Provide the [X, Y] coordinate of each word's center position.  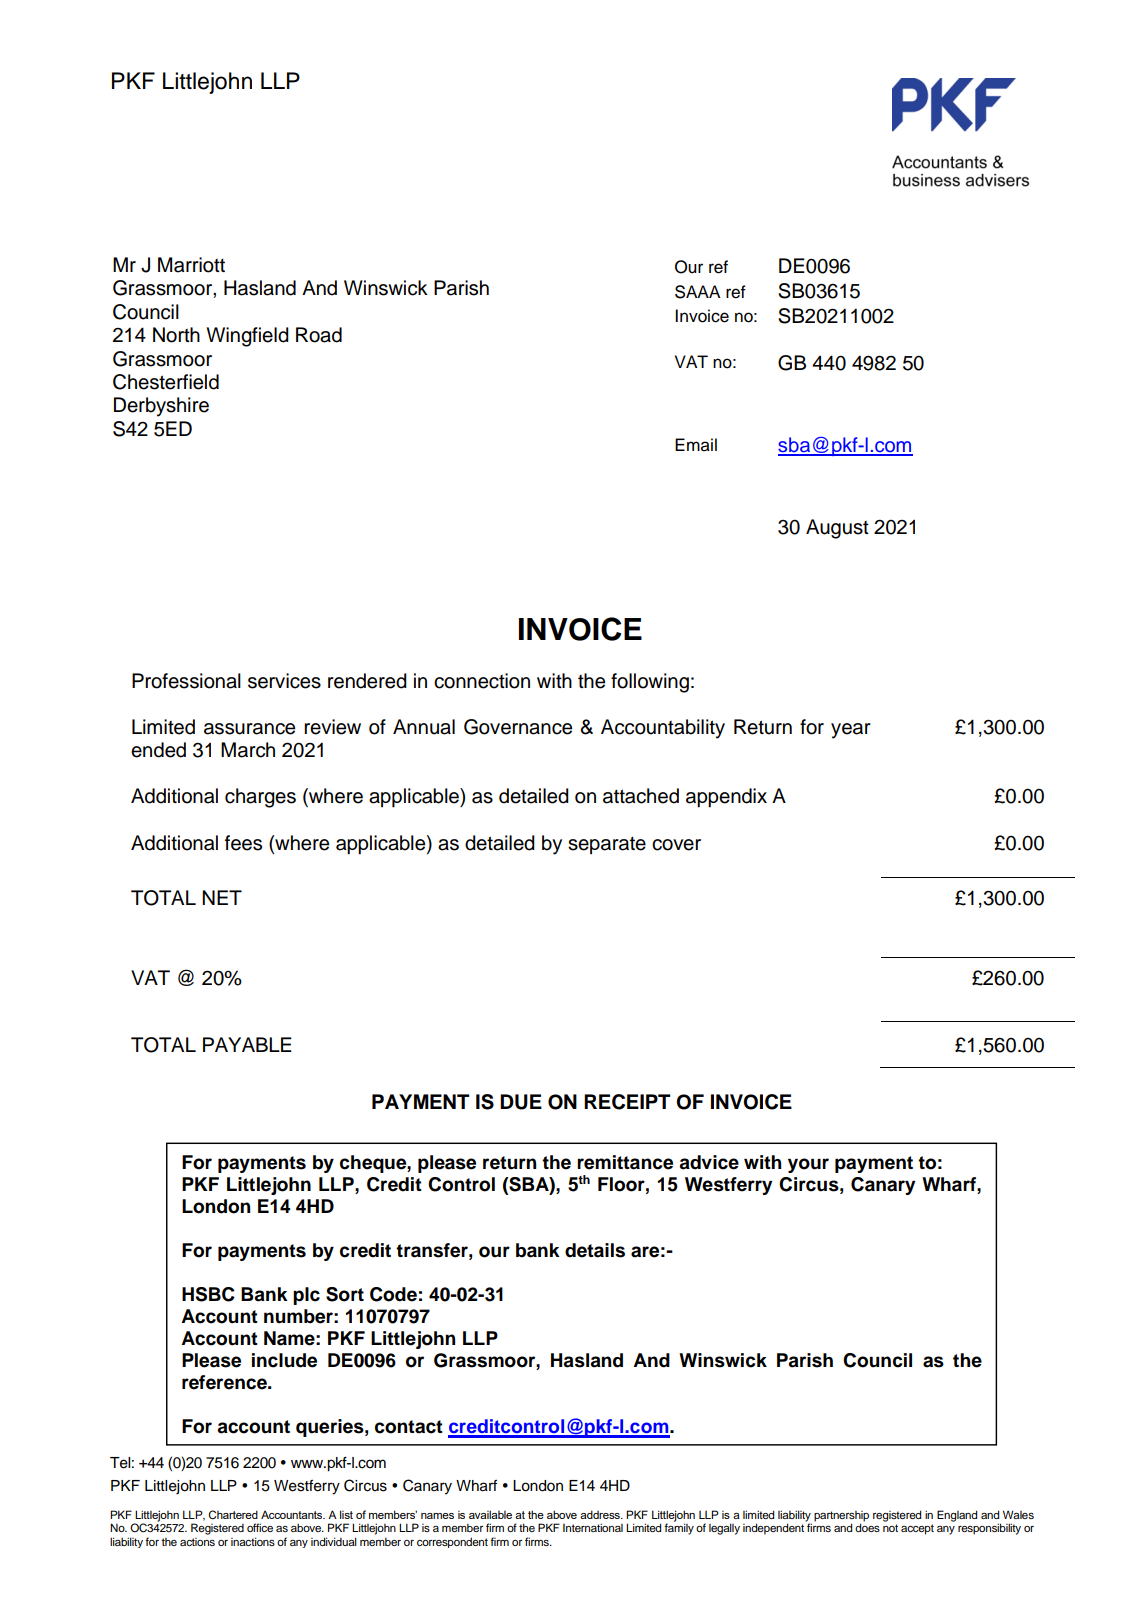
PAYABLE [247, 1044]
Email [696, 445]
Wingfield [248, 337]
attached [641, 796]
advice [709, 1162]
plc [306, 1296]
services [284, 681]
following [650, 683]
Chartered [233, 1514]
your [808, 1165]
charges [260, 798]
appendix [726, 798]
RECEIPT [627, 1102]
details [595, 1250]
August [837, 529]
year [851, 731]
